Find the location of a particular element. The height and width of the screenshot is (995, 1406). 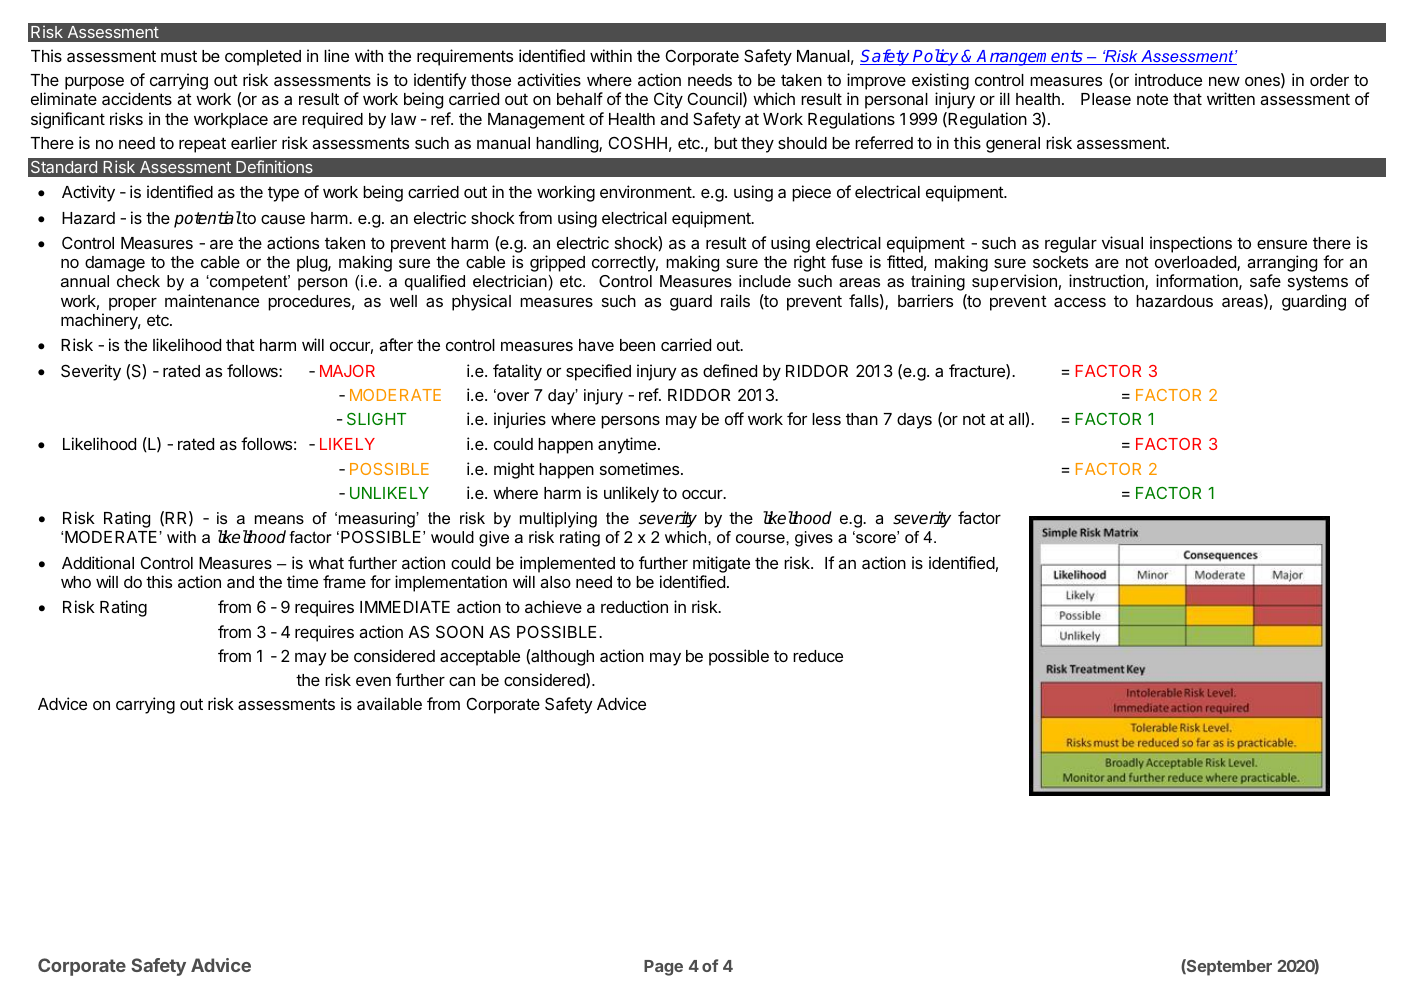

access is located at coordinates (1080, 302).
